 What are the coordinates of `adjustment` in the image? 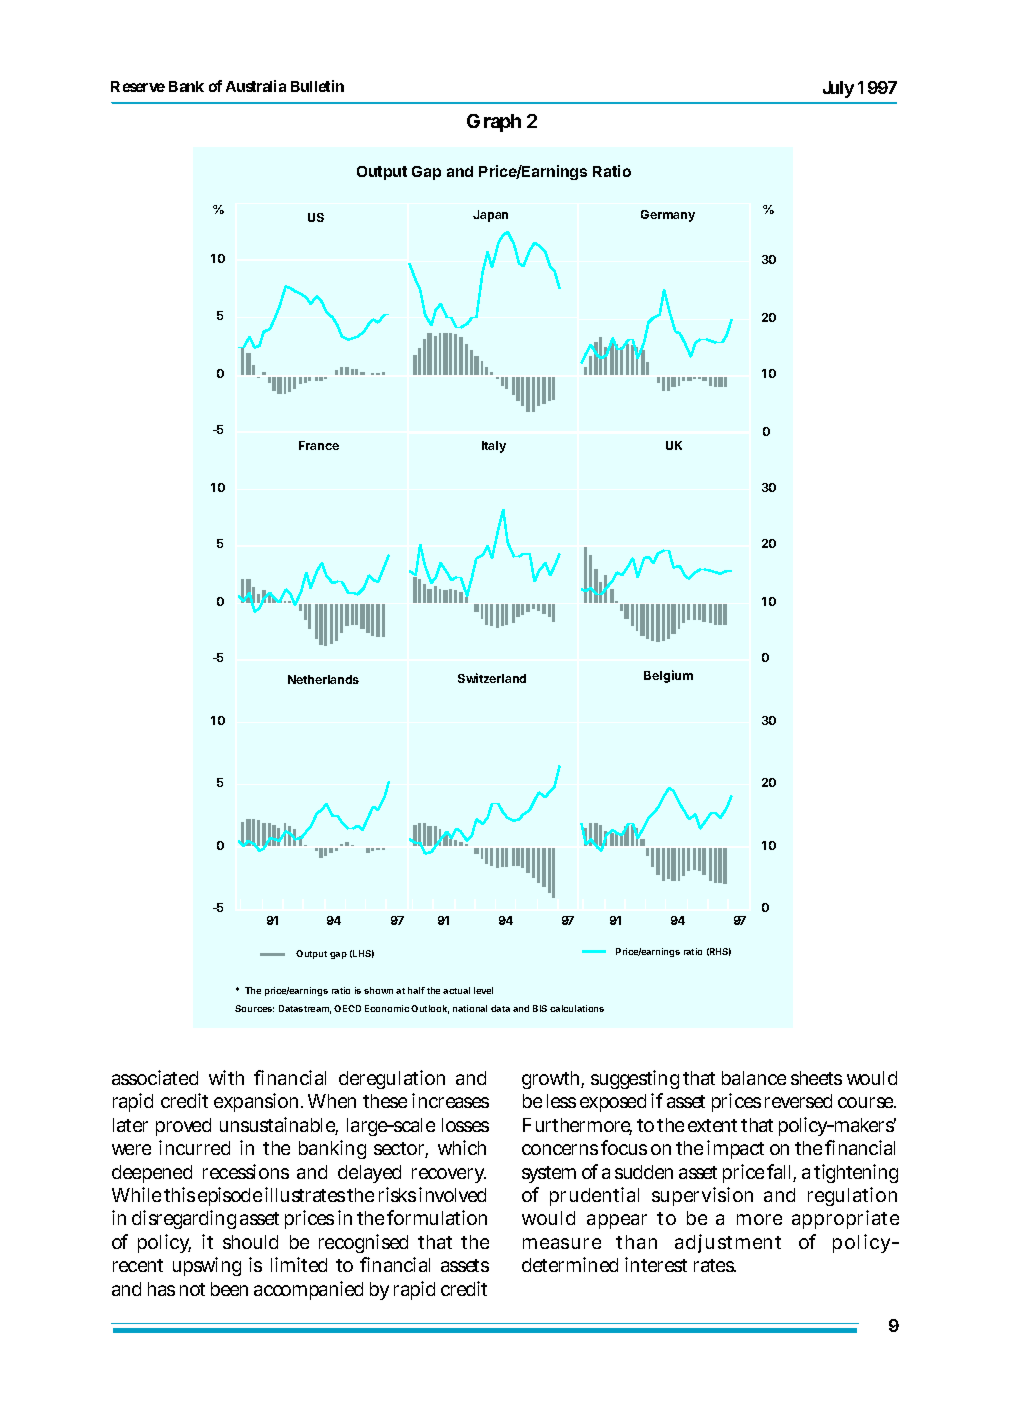 It's located at (728, 1243).
